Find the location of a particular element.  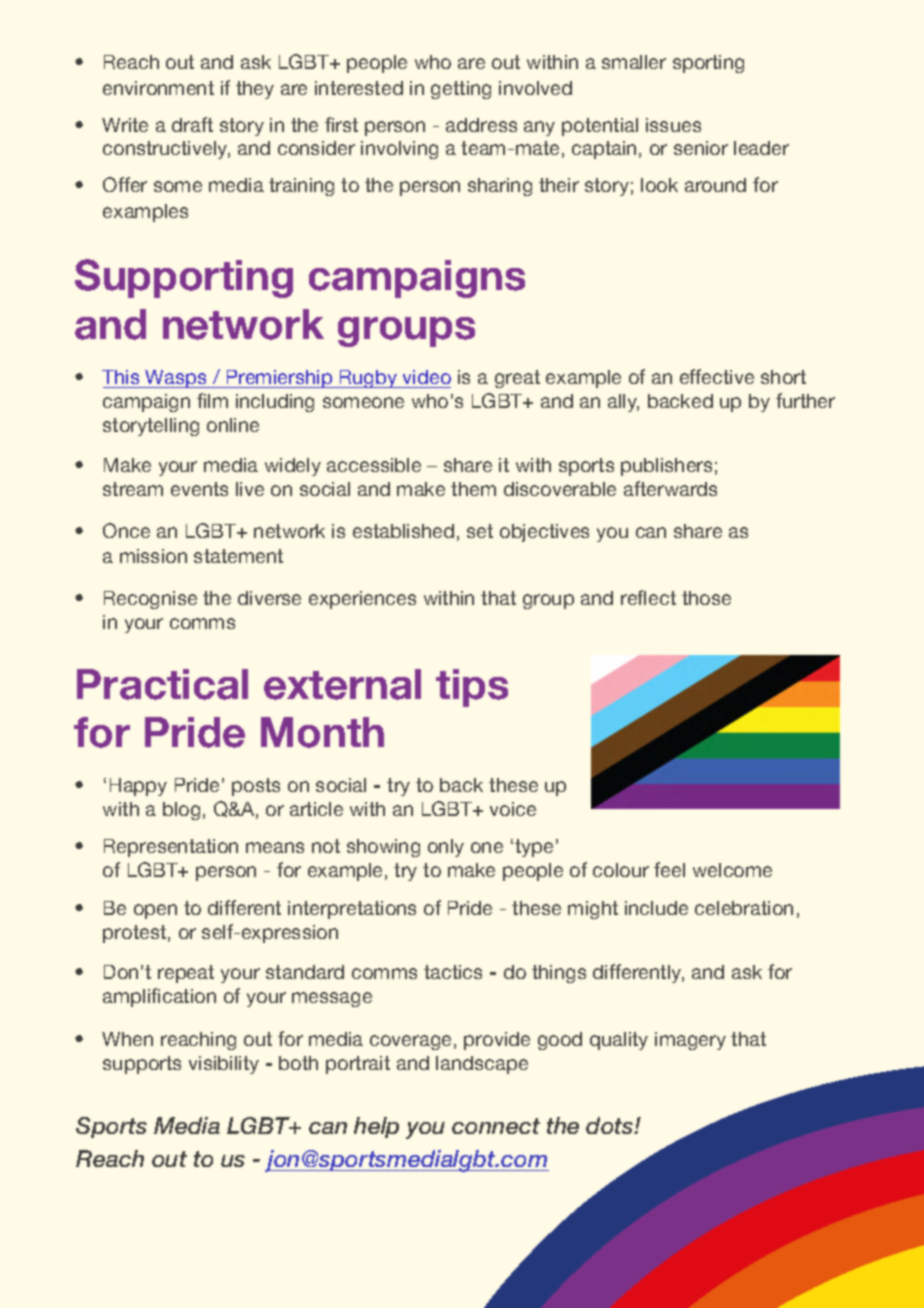

effective is located at coordinates (717, 376).
